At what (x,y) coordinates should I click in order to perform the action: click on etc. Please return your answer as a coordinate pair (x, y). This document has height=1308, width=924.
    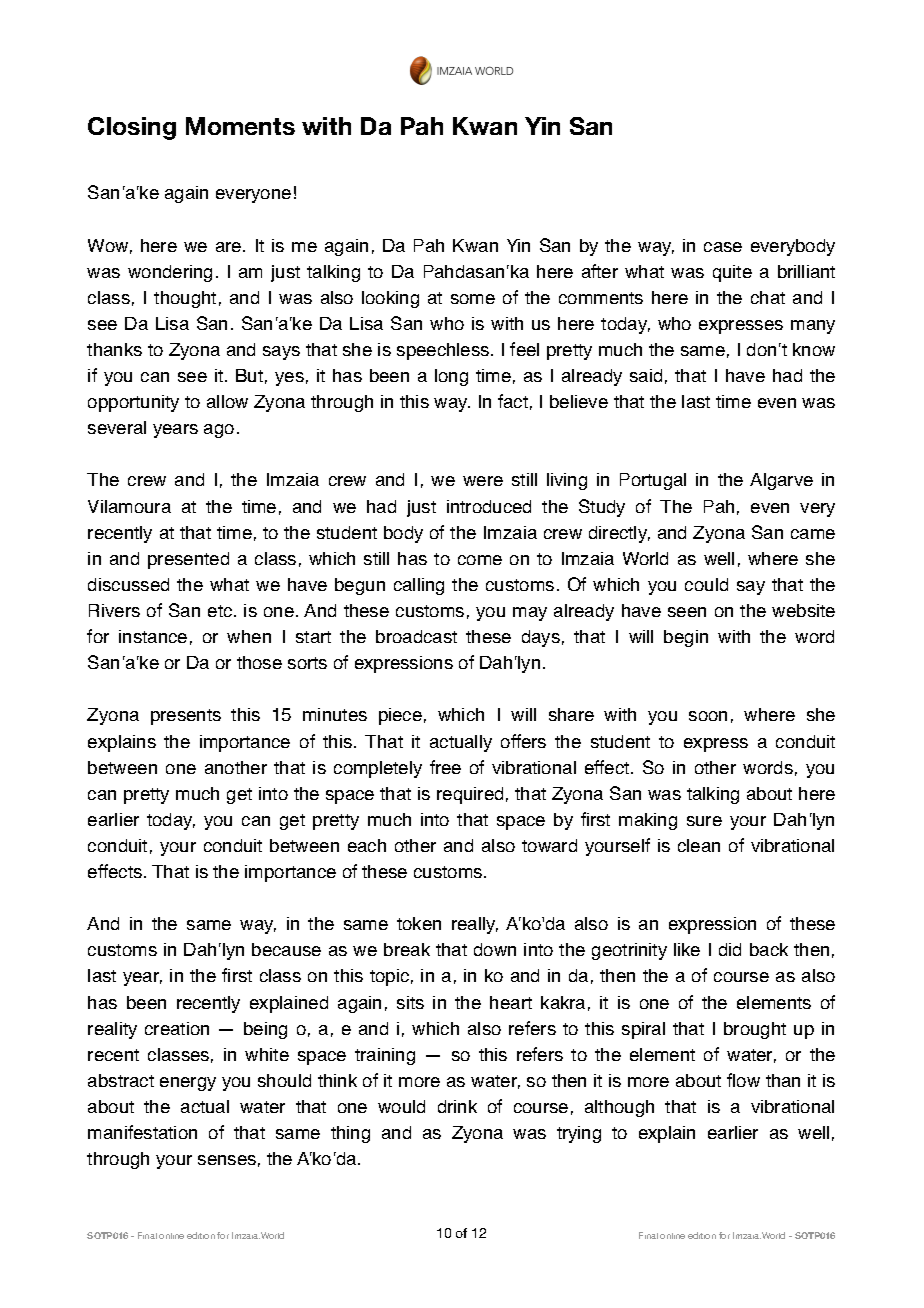
    Looking at the image, I should click on (221, 611).
